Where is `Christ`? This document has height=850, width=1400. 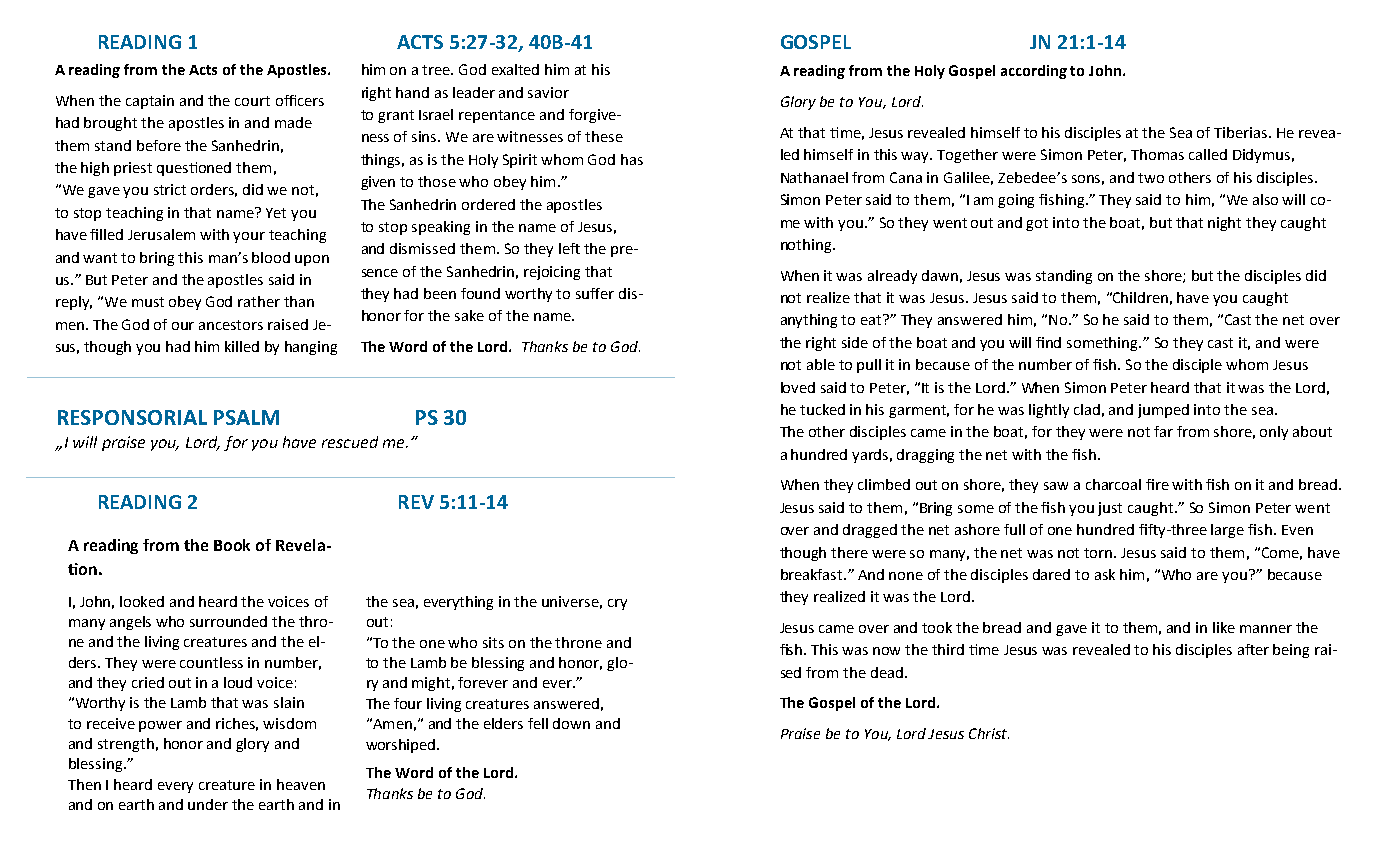 Christ is located at coordinates (989, 733).
